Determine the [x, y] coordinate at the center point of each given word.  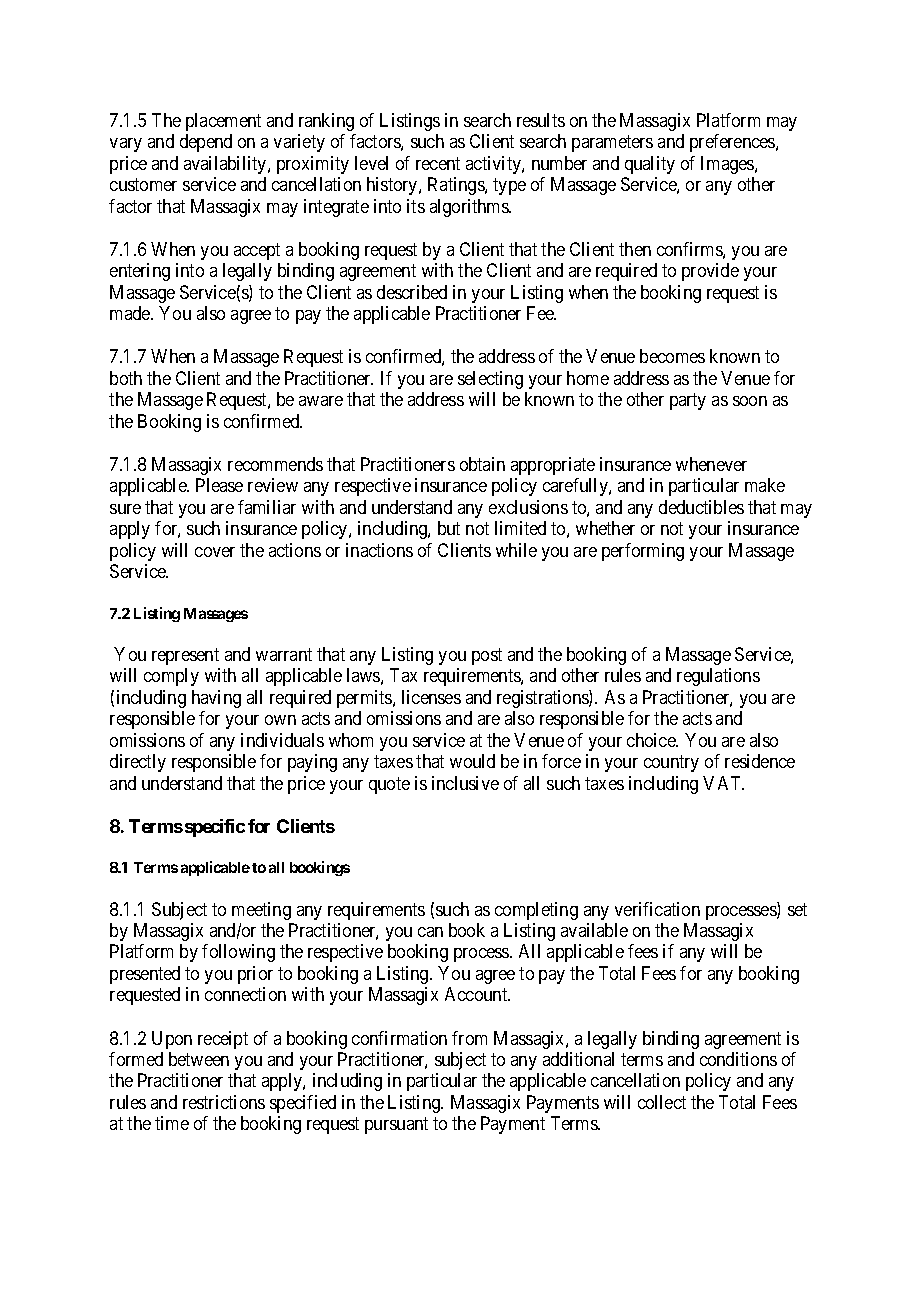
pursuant [396, 1126]
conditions [738, 1059]
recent [438, 163]
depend [206, 143]
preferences [733, 143]
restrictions [224, 1102]
